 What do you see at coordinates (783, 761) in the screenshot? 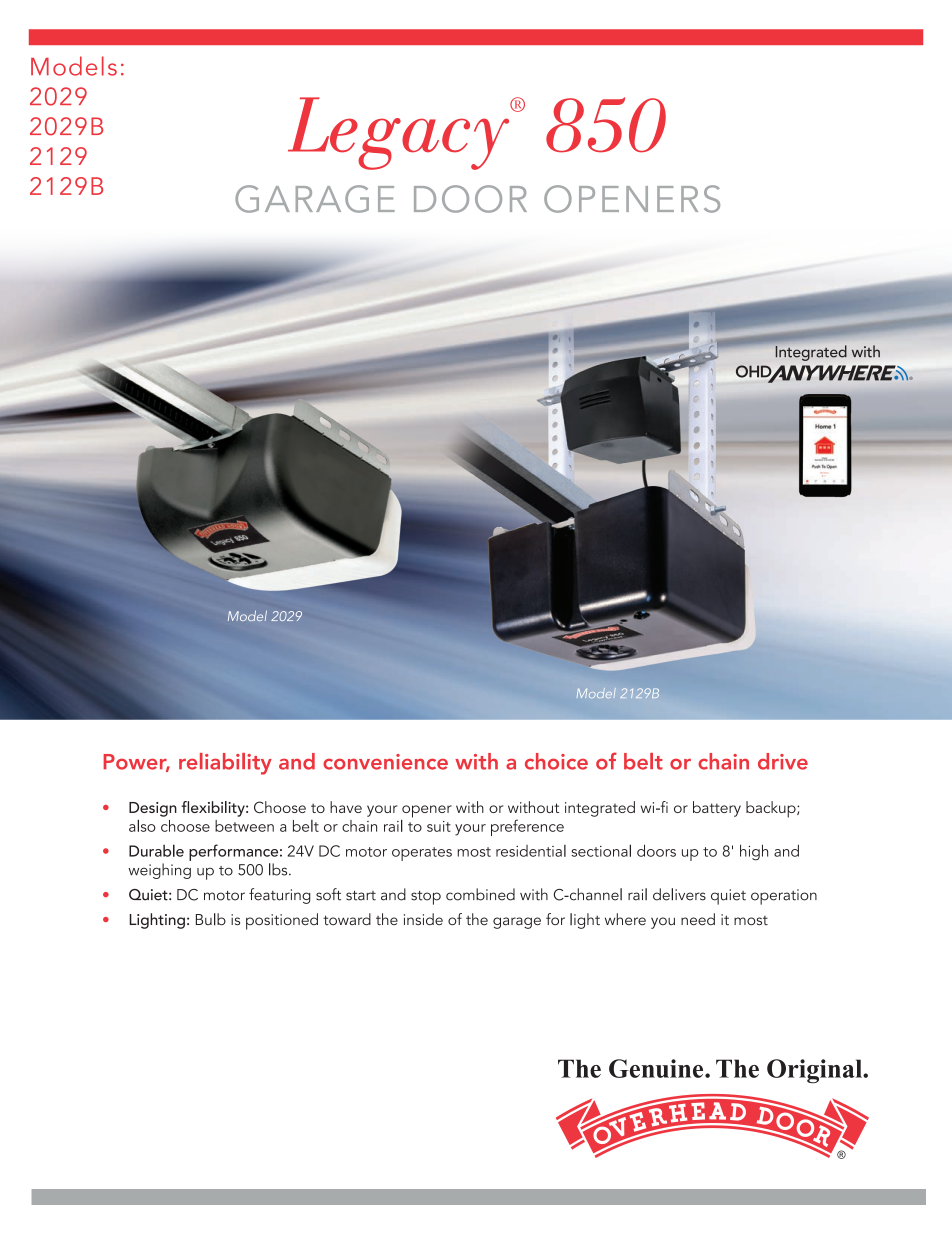
I see `drive` at bounding box center [783, 761].
